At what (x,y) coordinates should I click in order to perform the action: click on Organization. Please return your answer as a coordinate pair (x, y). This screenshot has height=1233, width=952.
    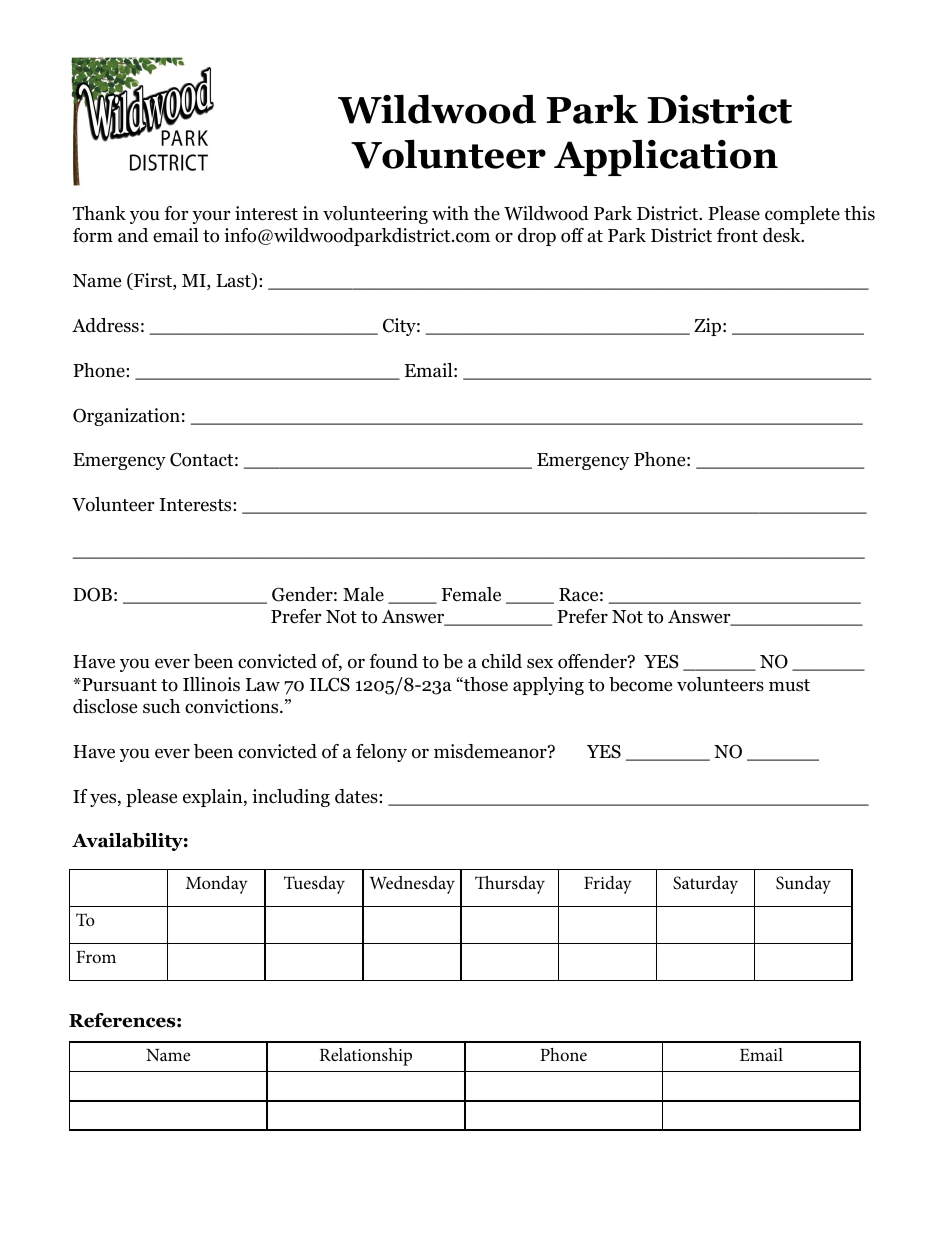
    Looking at the image, I should click on (126, 417).
